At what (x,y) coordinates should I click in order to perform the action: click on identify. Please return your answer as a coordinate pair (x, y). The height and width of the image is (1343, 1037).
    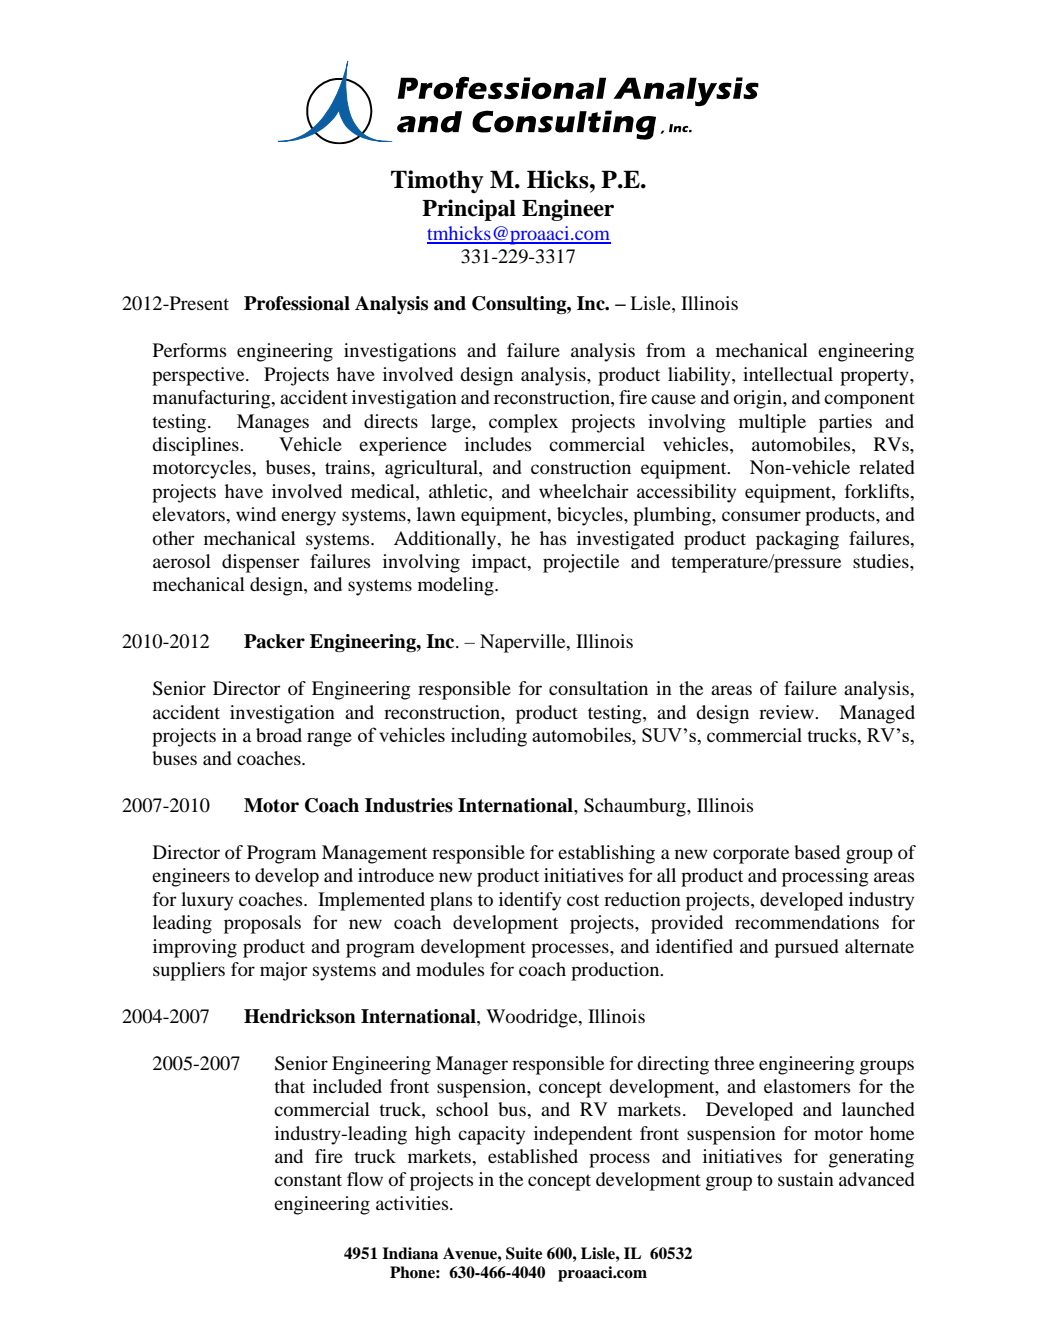
    Looking at the image, I should click on (530, 901).
